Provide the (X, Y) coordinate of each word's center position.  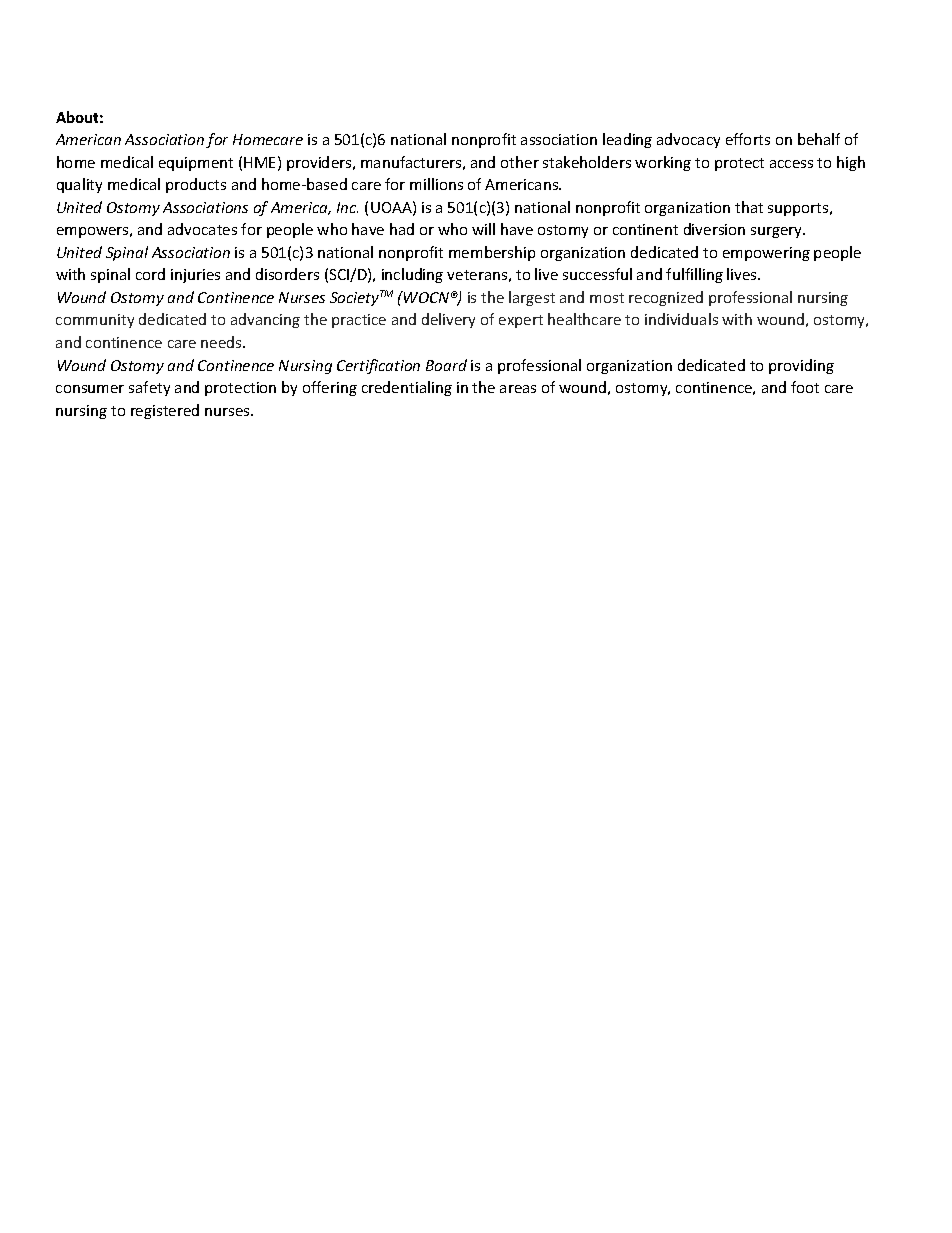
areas (518, 389)
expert (521, 321)
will (483, 229)
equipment (196, 164)
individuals (681, 319)
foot (805, 387)
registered (165, 411)
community (95, 321)
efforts (748, 139)
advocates (202, 229)
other (520, 162)
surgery (778, 232)
